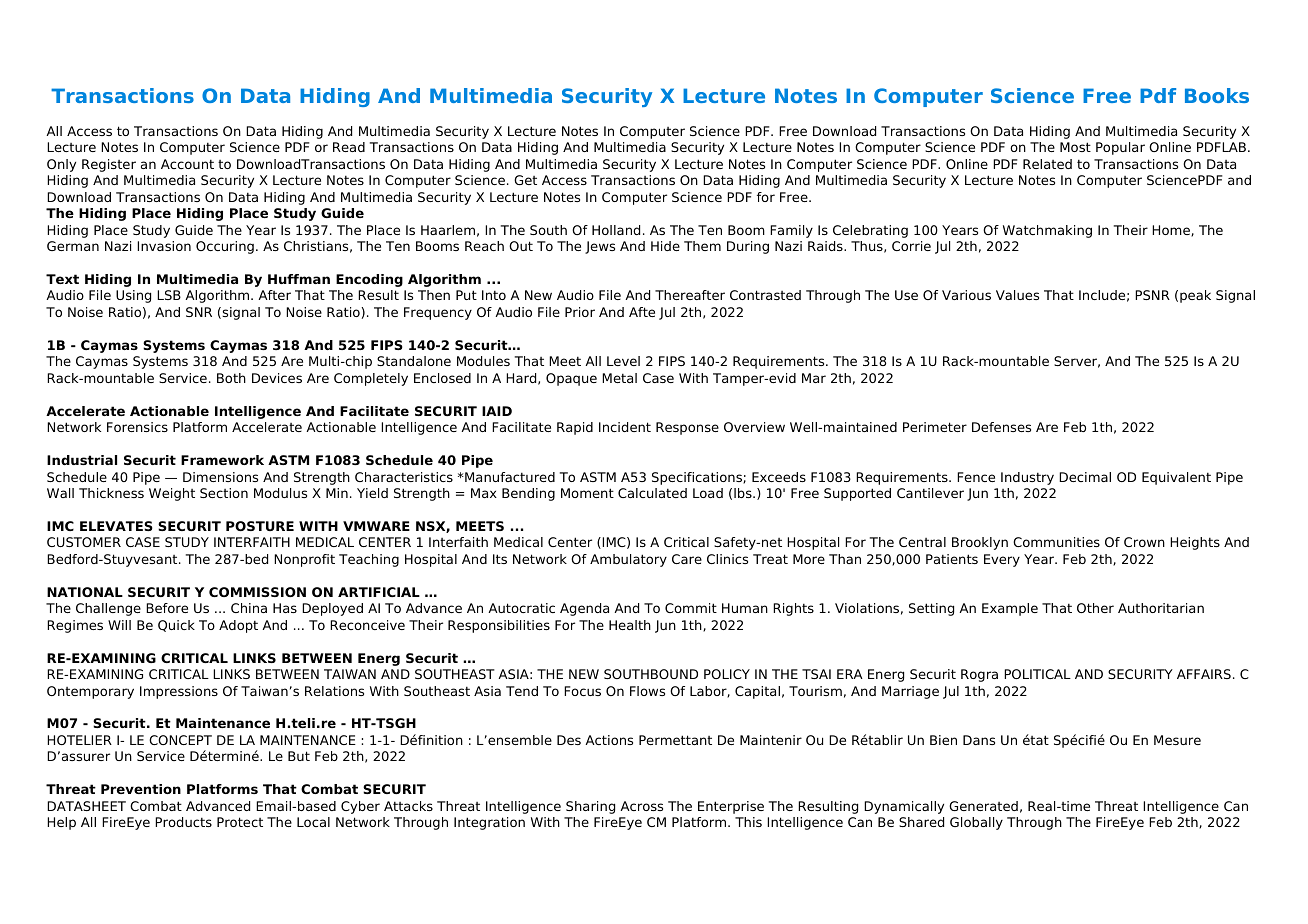  I want to click on Most, so click(1075, 147).
